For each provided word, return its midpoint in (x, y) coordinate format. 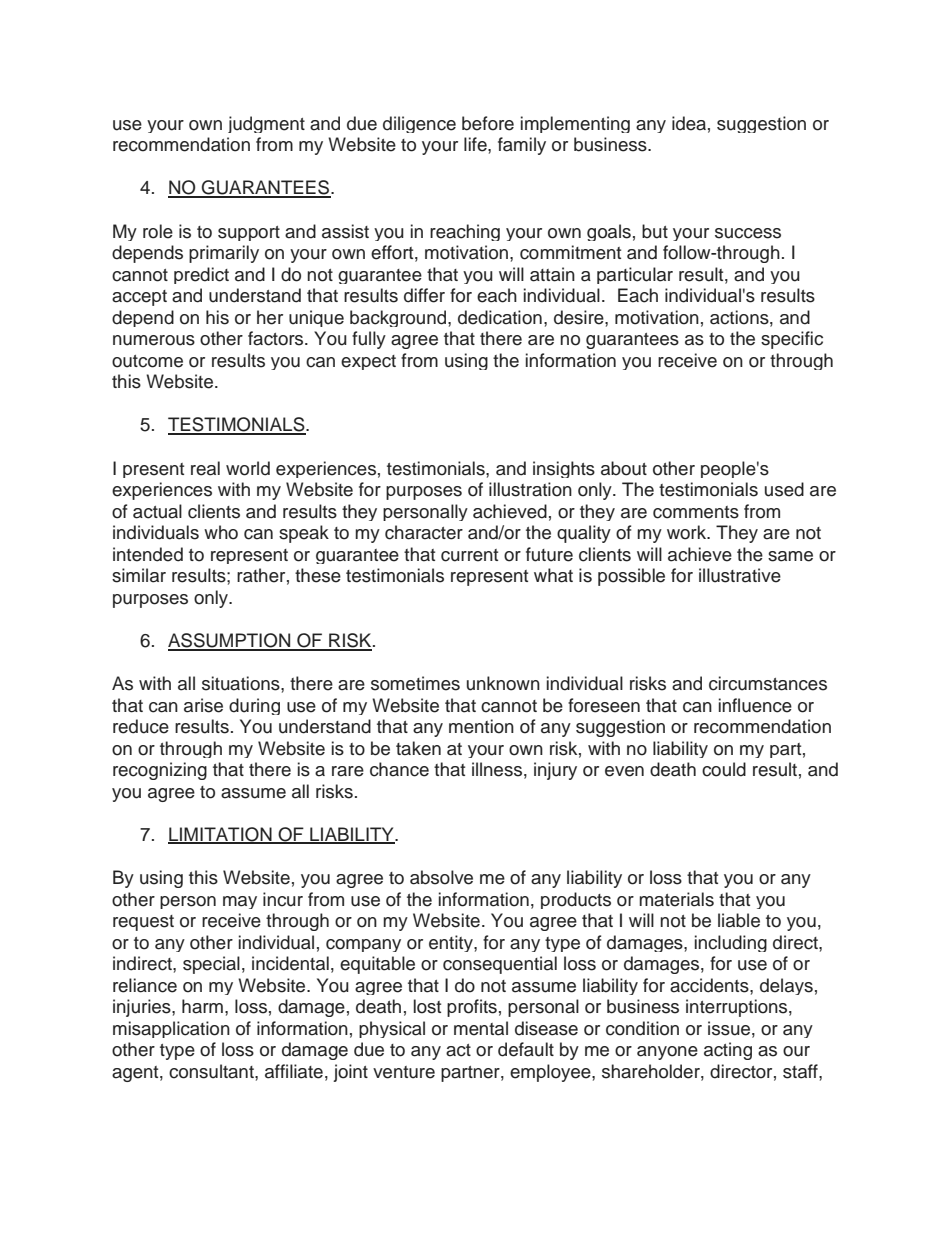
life (476, 144)
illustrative (740, 575)
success (748, 233)
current (469, 555)
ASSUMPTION (230, 641)
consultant (212, 1071)
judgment (266, 124)
